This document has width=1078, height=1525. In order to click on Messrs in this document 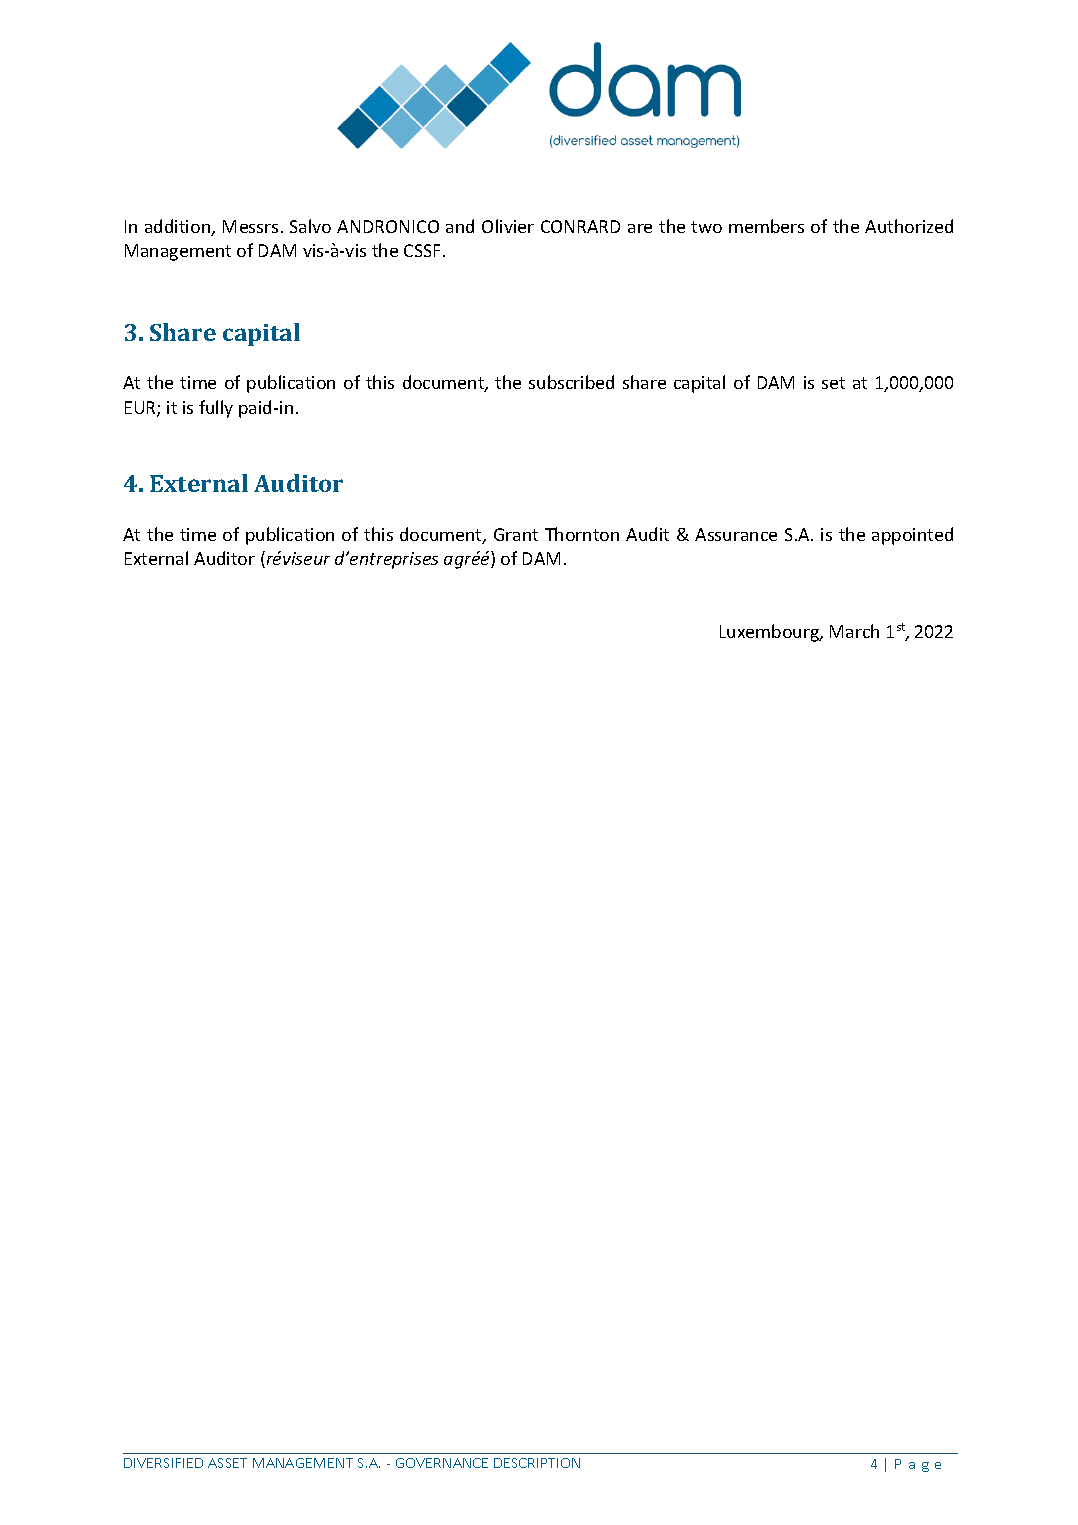, I will do `click(250, 226)`.
